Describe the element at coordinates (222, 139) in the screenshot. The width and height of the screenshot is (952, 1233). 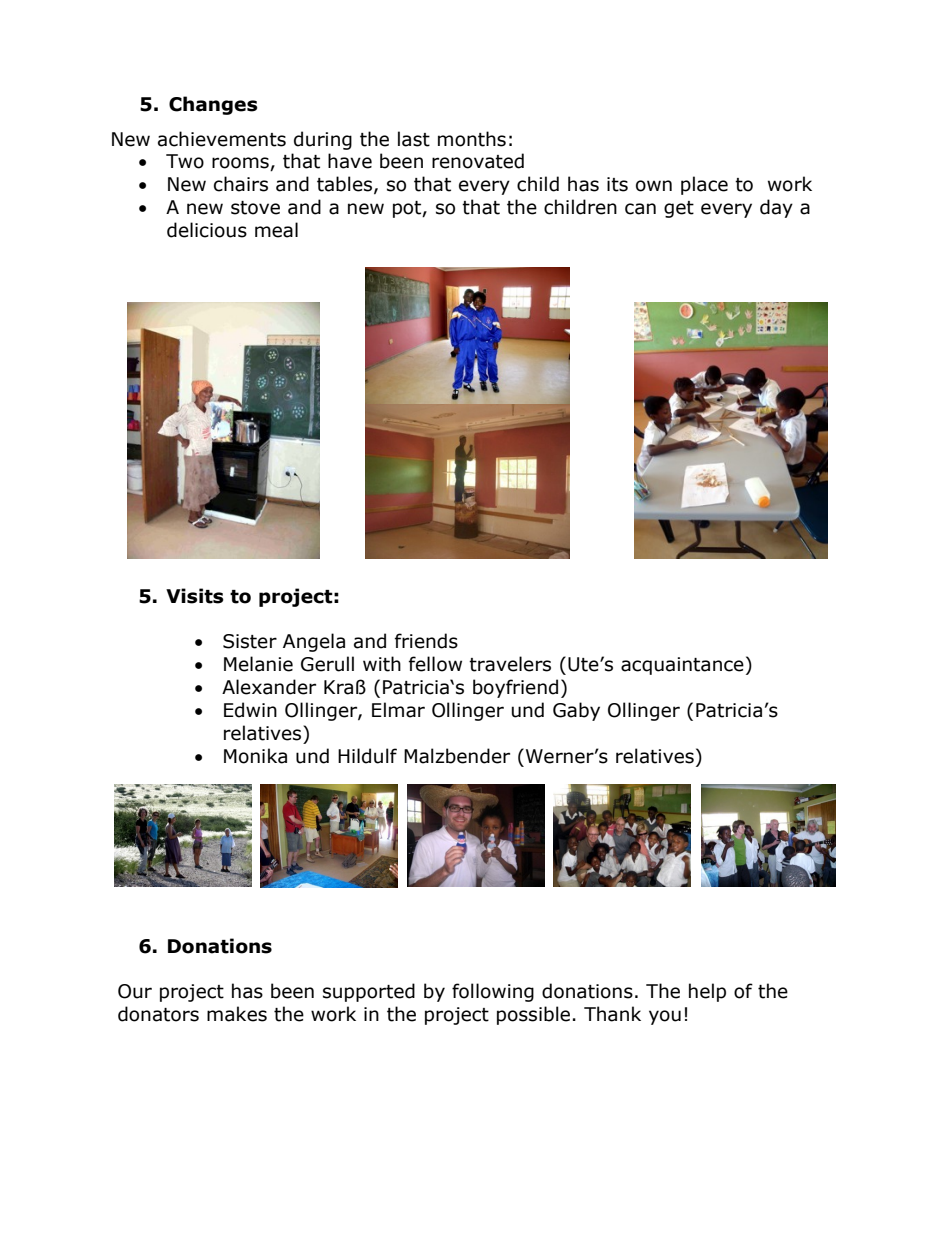
I see `achievements` at that location.
